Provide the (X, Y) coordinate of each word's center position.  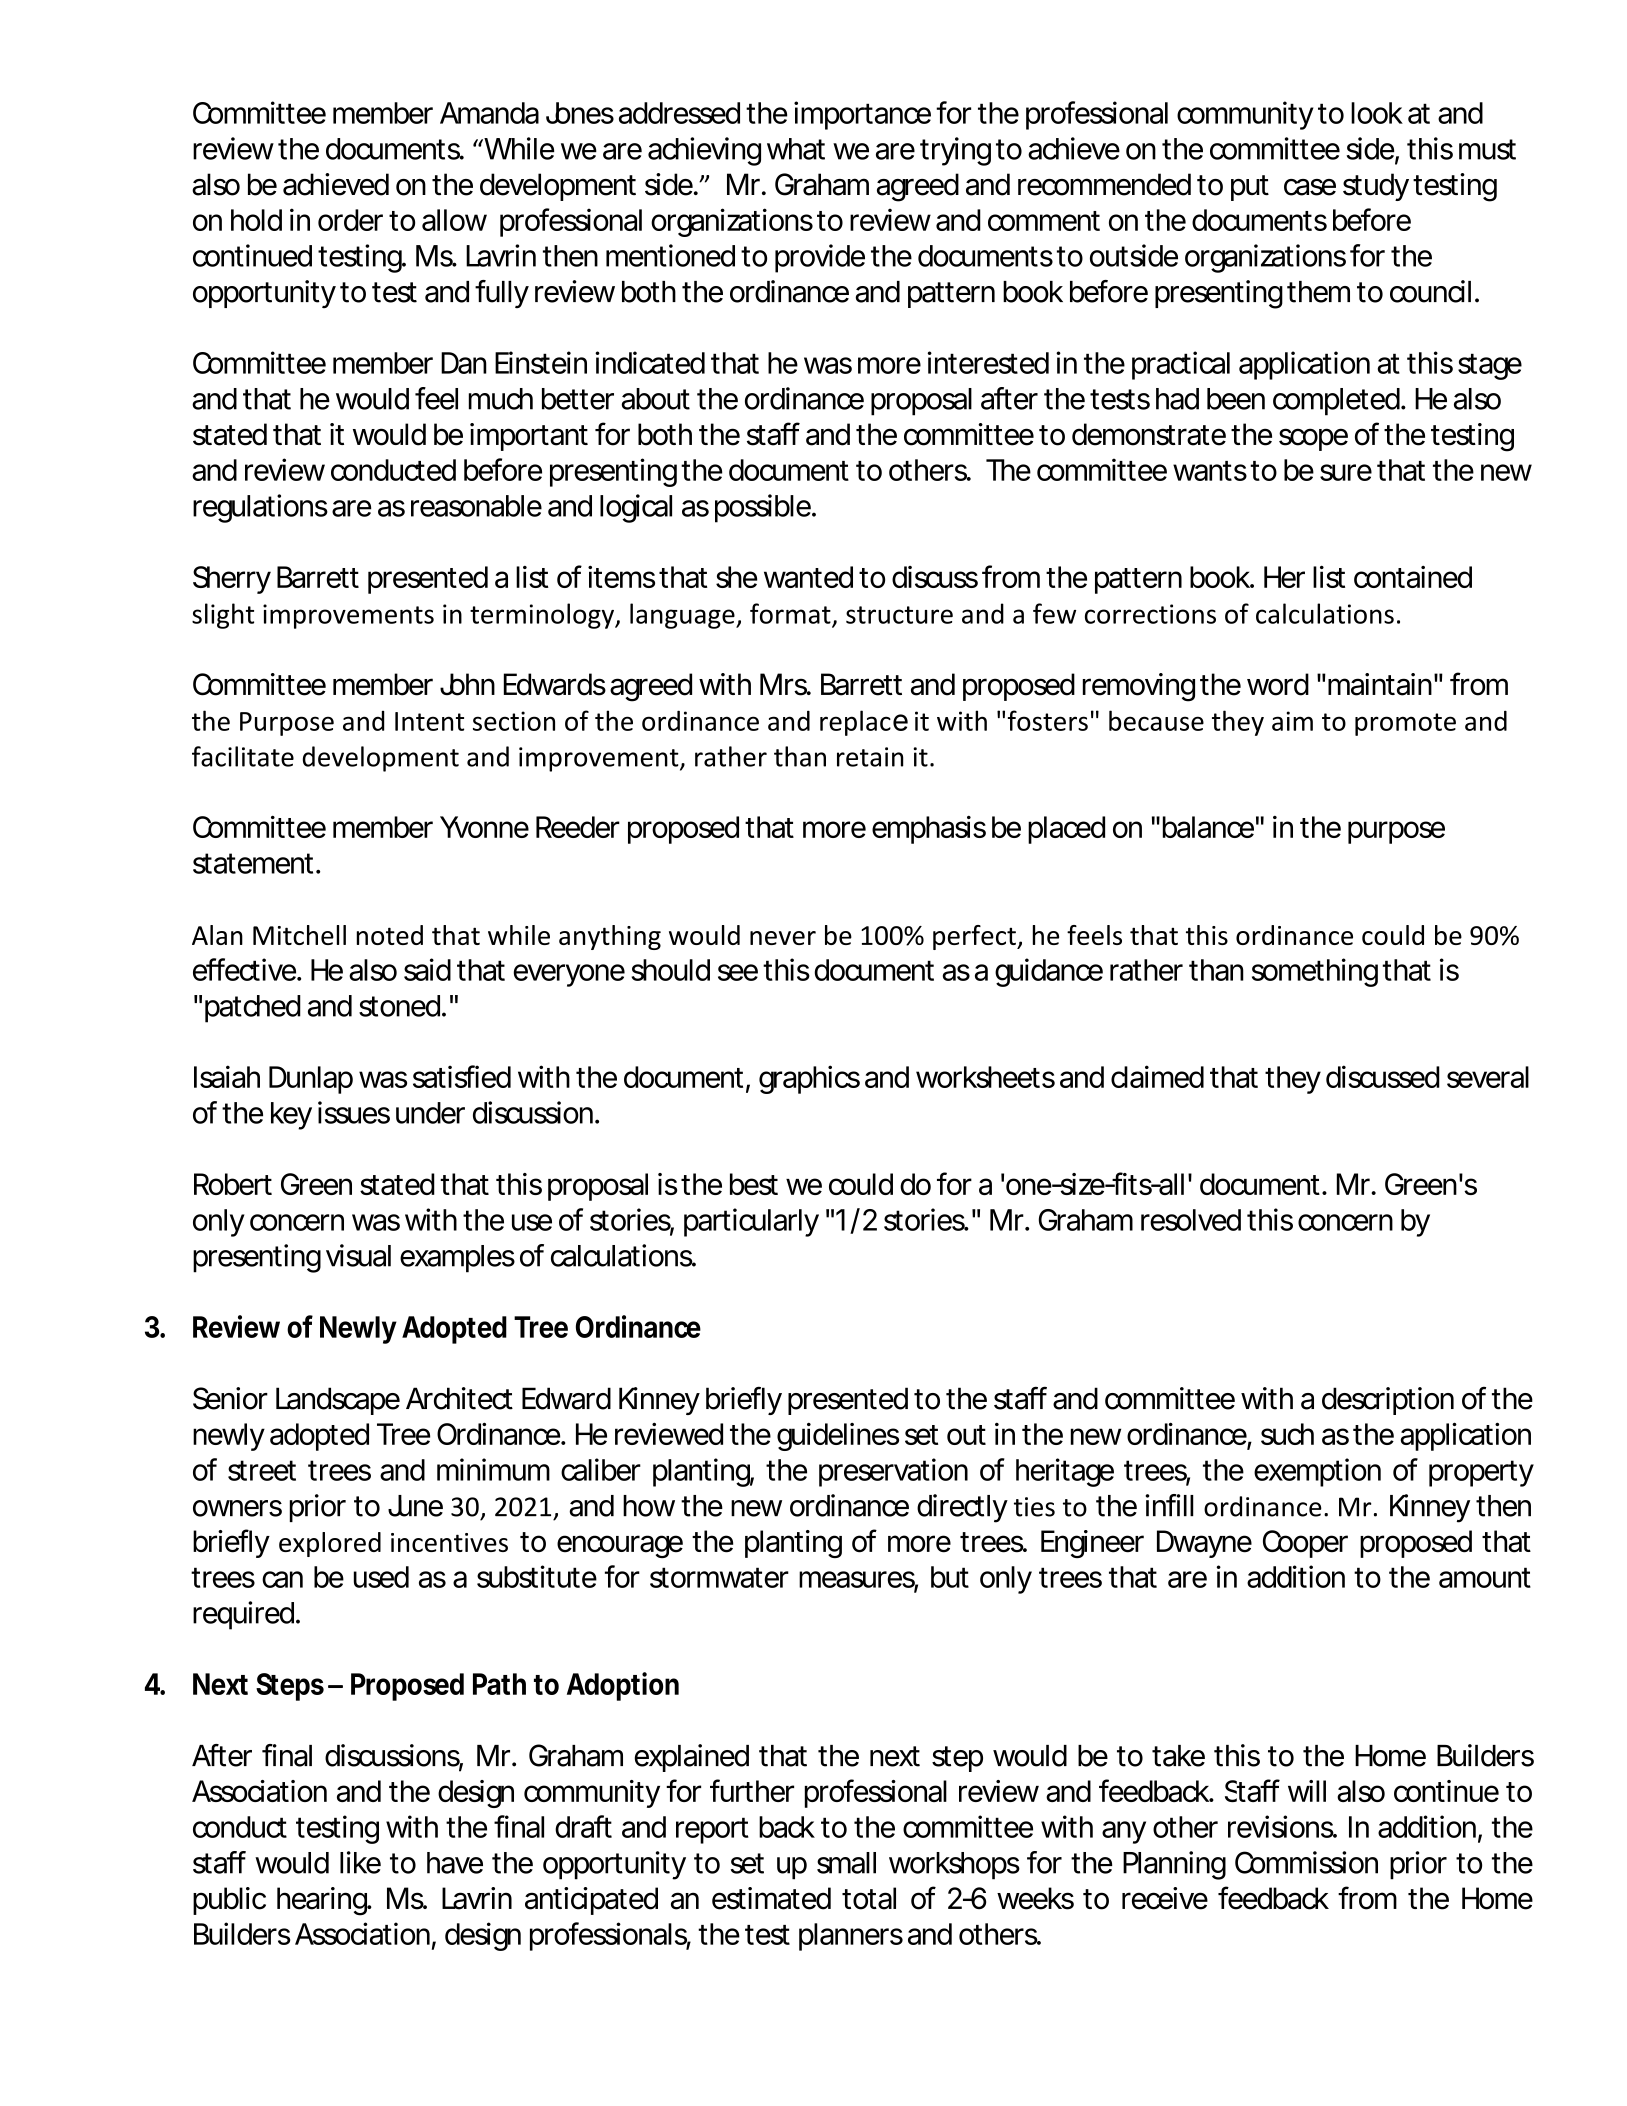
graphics (809, 1079)
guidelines (838, 1437)
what (796, 149)
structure (899, 615)
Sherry (232, 580)
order (350, 220)
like (360, 1862)
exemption (1317, 1472)
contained (1413, 577)
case (1310, 187)
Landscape (338, 1401)
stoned (399, 1006)
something (1315, 972)
